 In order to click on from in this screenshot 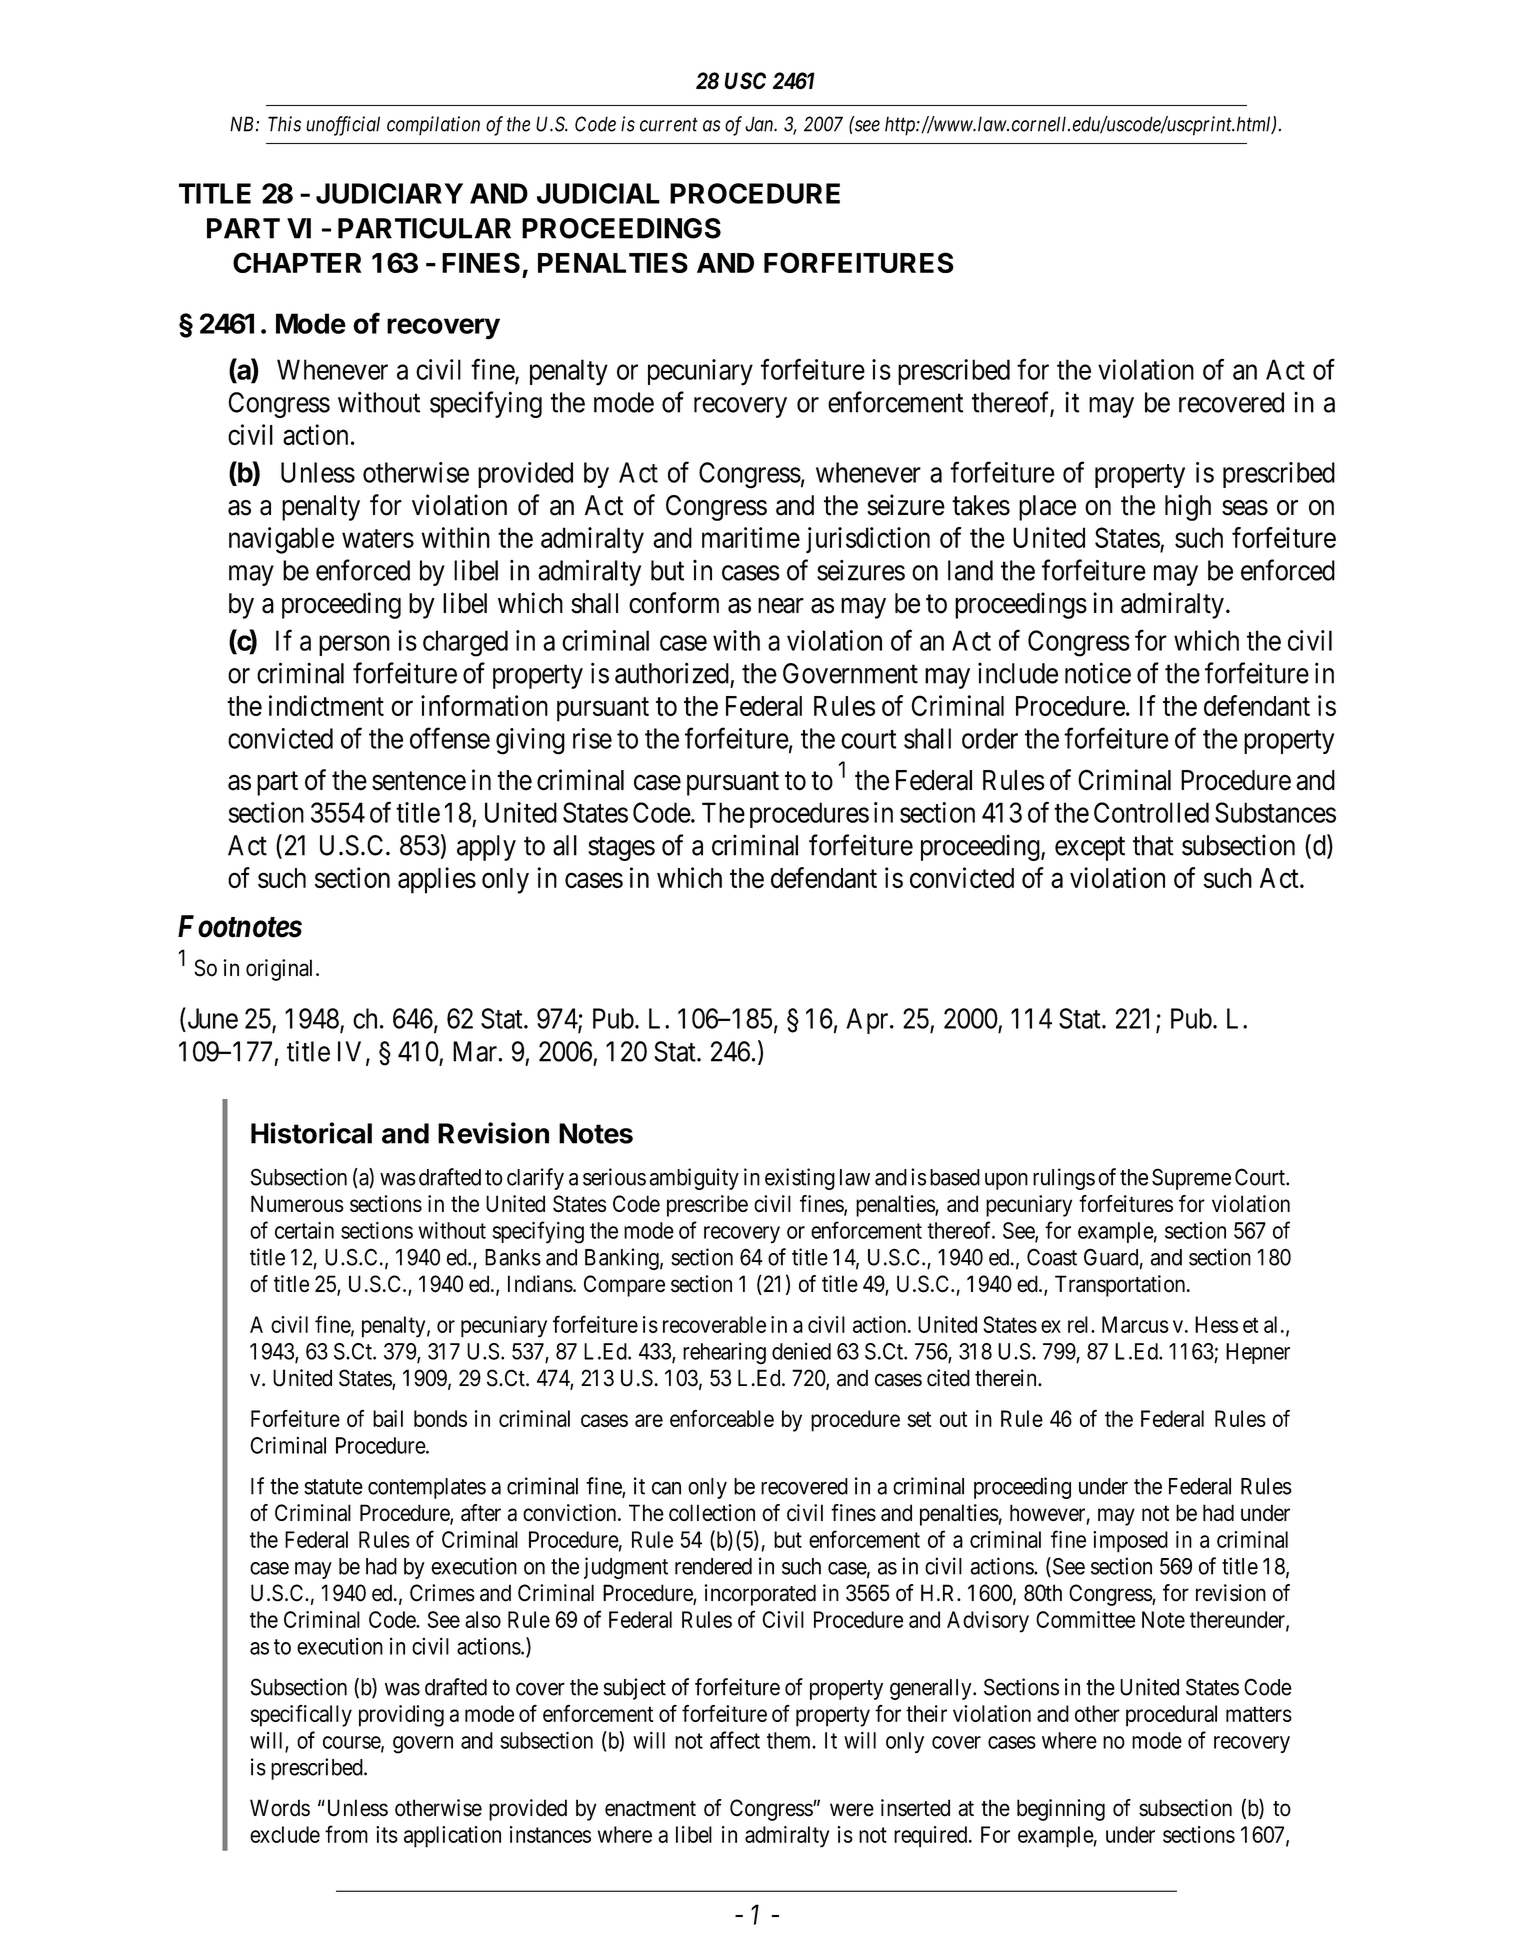, I will do `click(346, 1834)`.
